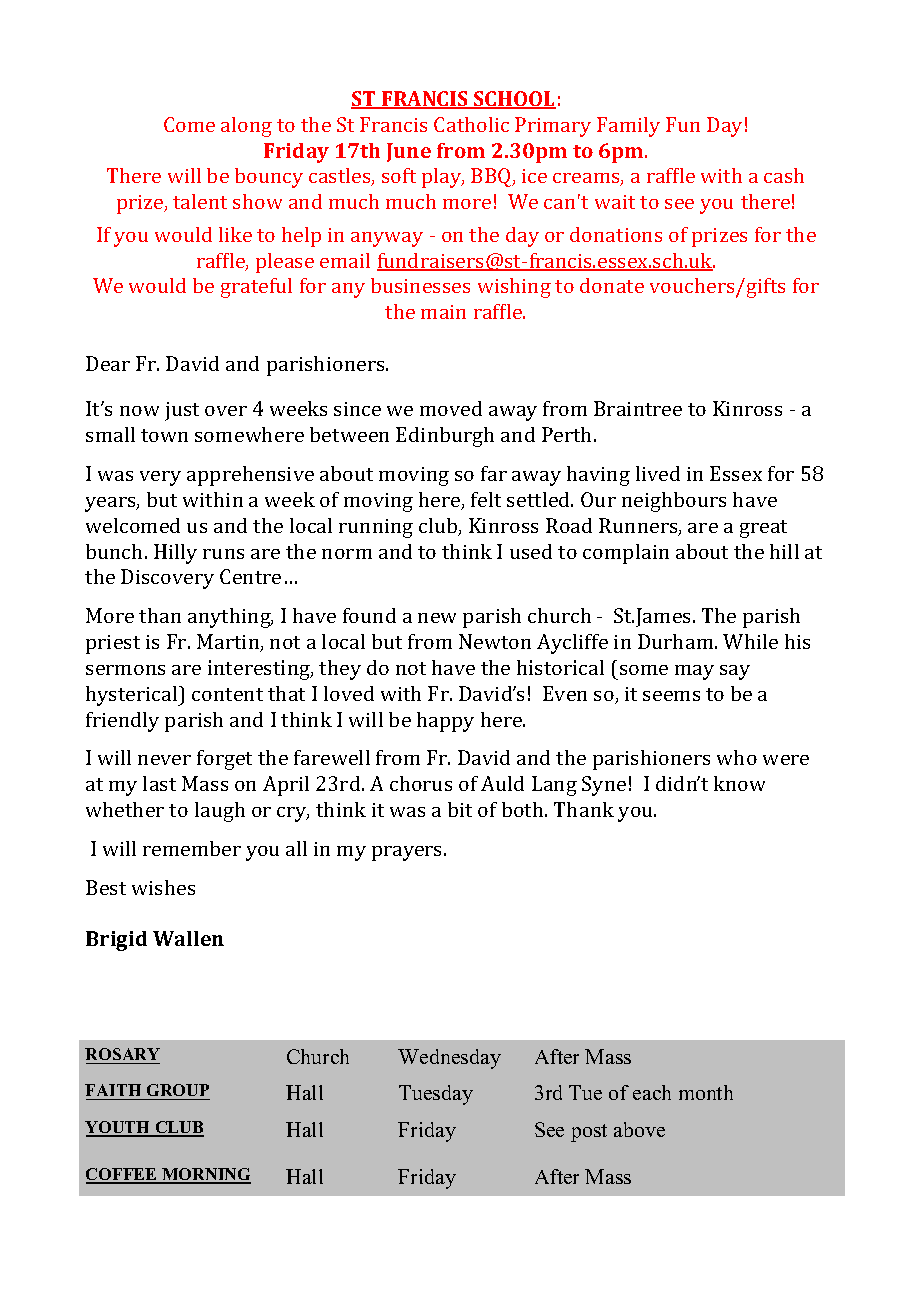 This screenshot has height=1313, width=924. I want to click on MORNING, so click(205, 1175).
